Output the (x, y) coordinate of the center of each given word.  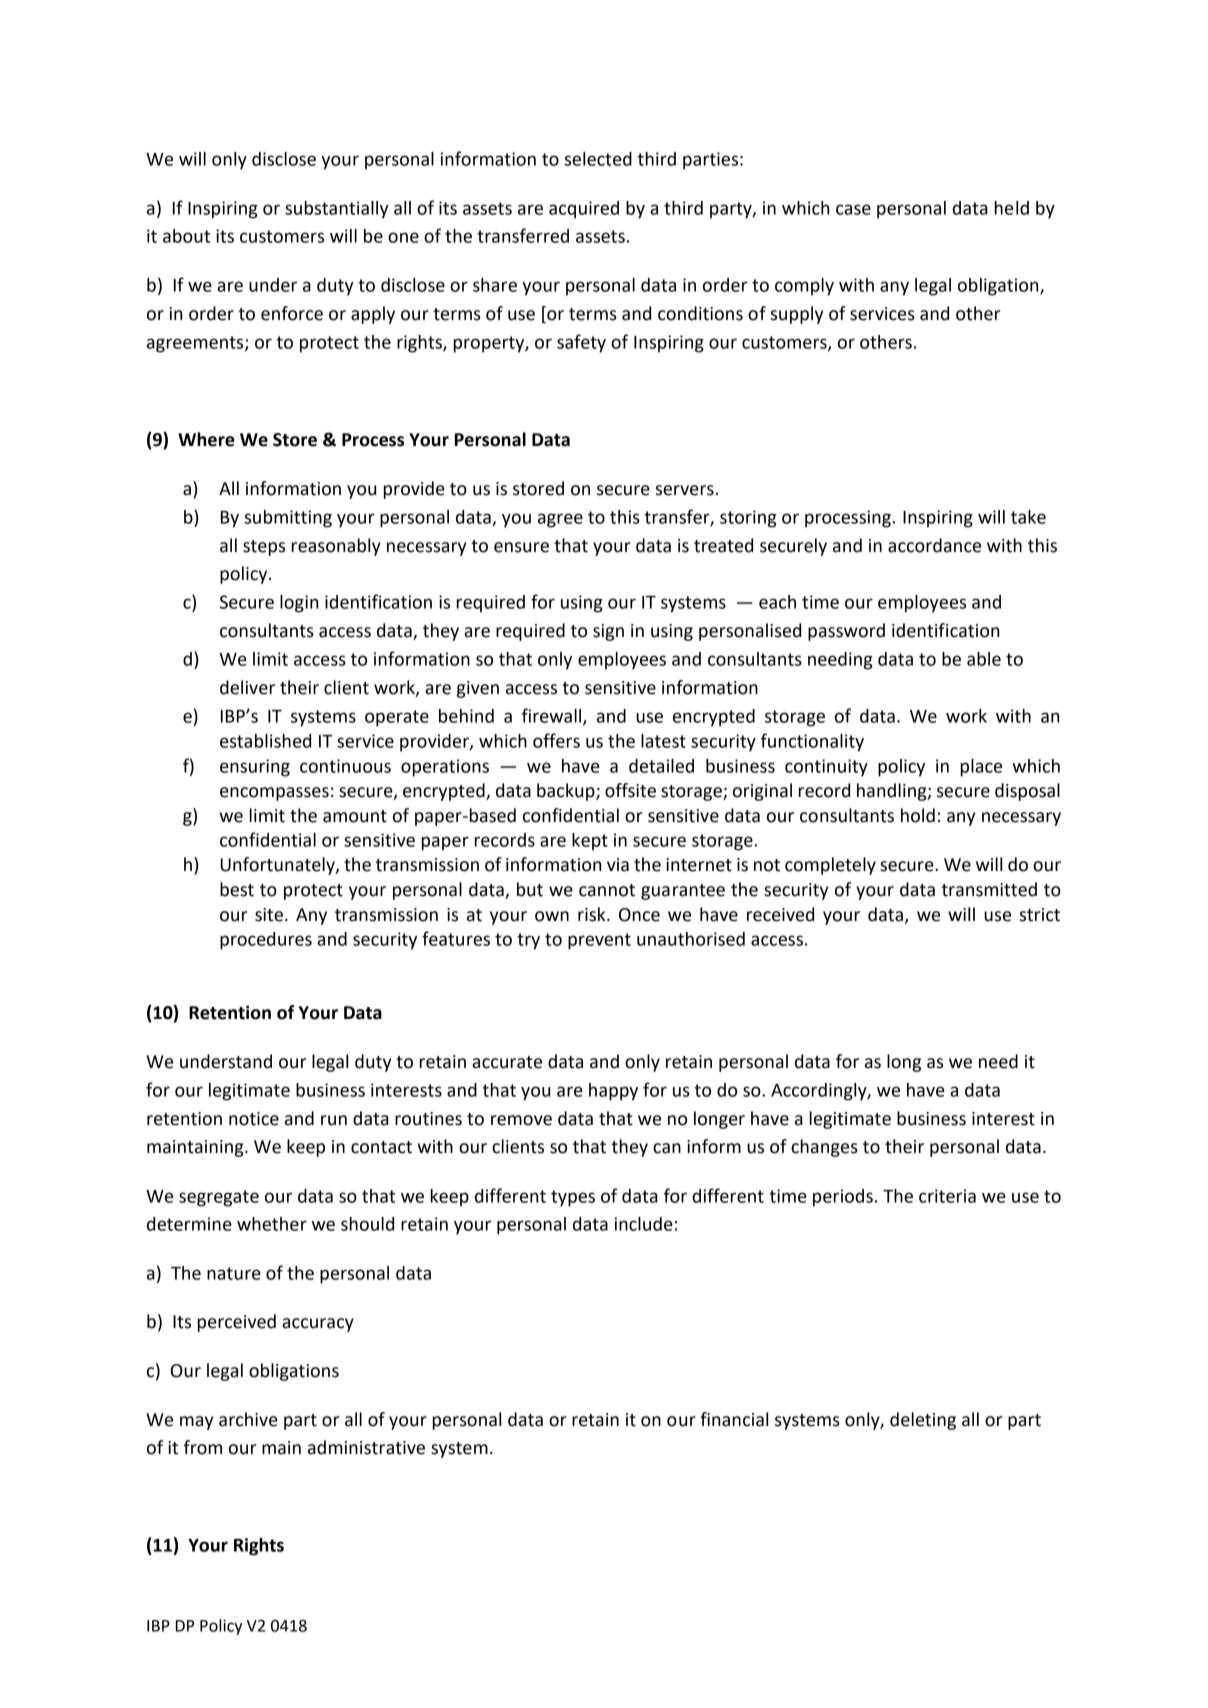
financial (734, 1419)
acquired (584, 210)
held (1012, 208)
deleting (923, 1421)
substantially (337, 210)
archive (248, 1419)
